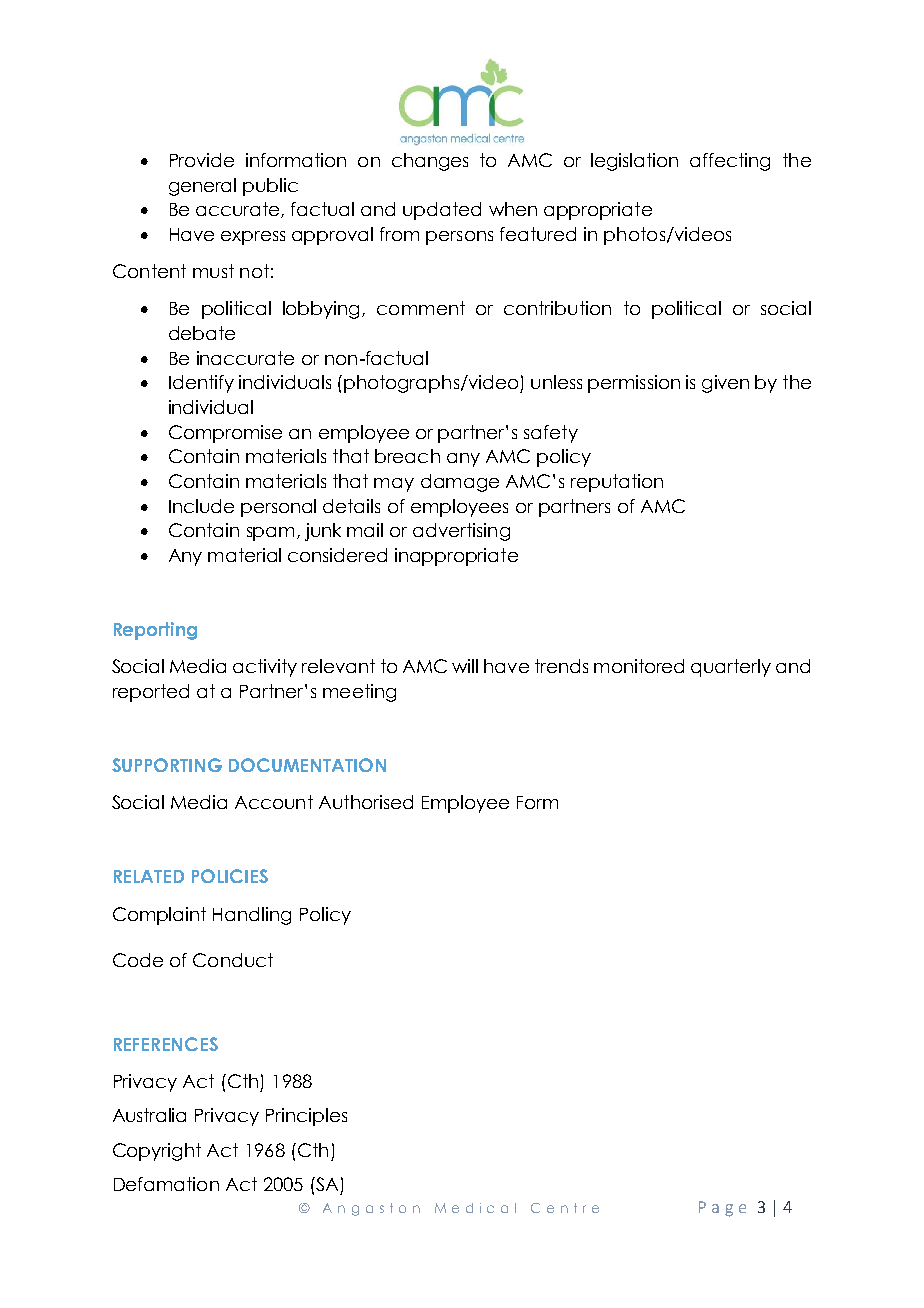 Image resolution: width=924 pixels, height=1308 pixels. What do you see at coordinates (634, 162) in the screenshot?
I see `legislation` at bounding box center [634, 162].
